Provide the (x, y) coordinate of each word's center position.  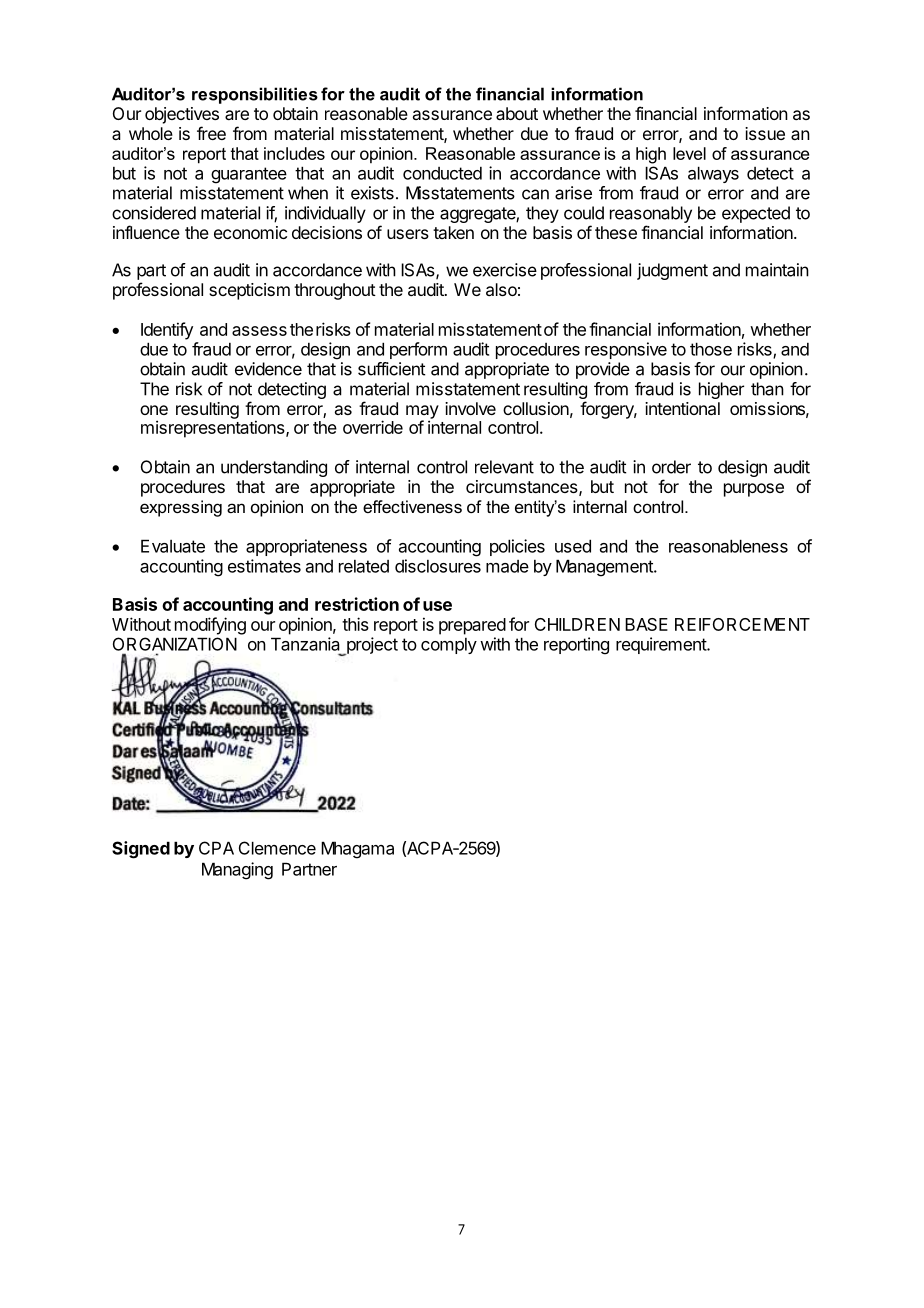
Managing (237, 871)
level (689, 153)
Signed (141, 850)
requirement (662, 645)
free (211, 133)
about (517, 113)
